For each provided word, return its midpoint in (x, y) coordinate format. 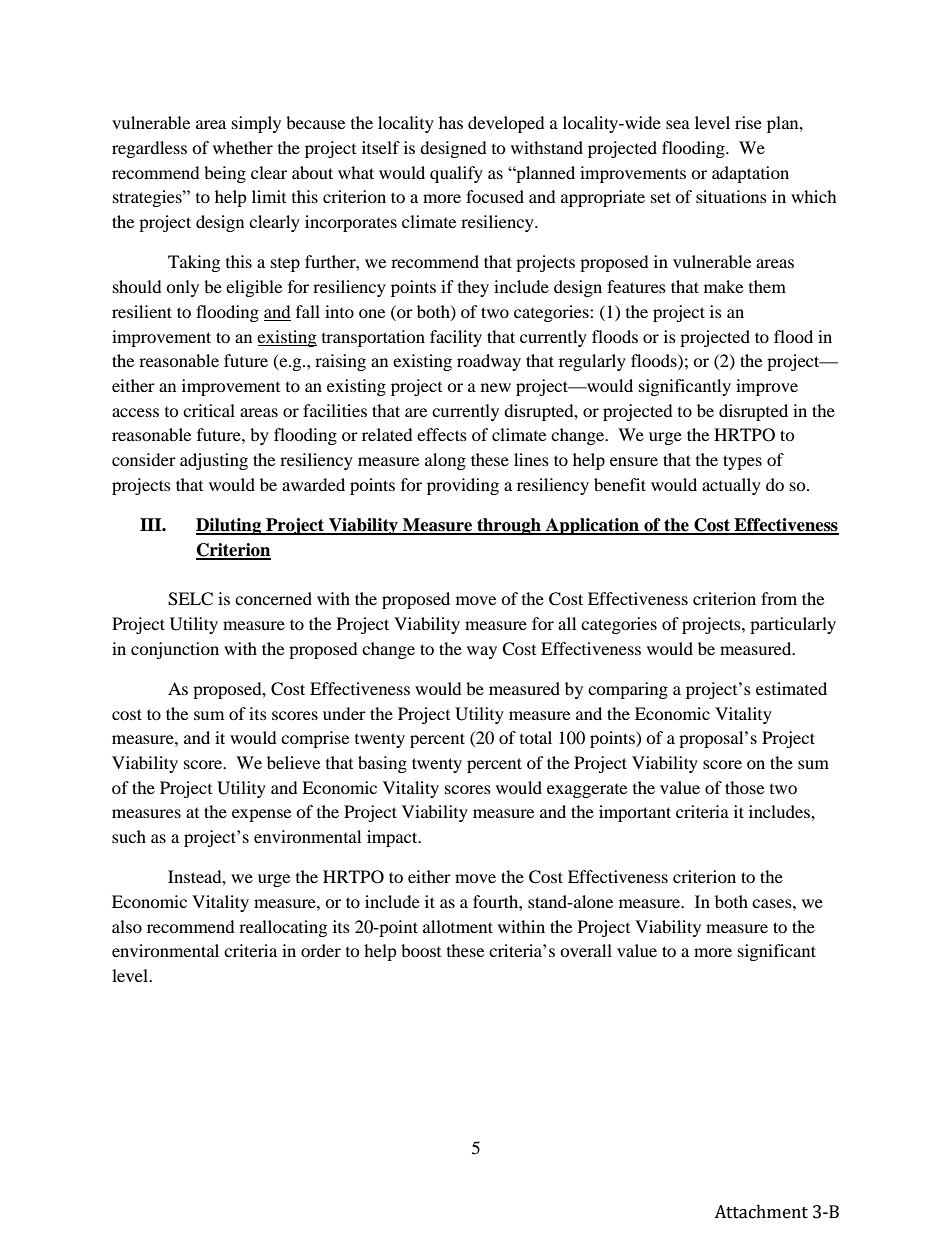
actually (731, 486)
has (451, 122)
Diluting (230, 526)
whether (243, 147)
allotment (458, 926)
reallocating (283, 928)
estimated (791, 688)
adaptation (750, 174)
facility (456, 338)
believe (293, 762)
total (536, 737)
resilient (142, 311)
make (723, 286)
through (509, 526)
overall (586, 950)
